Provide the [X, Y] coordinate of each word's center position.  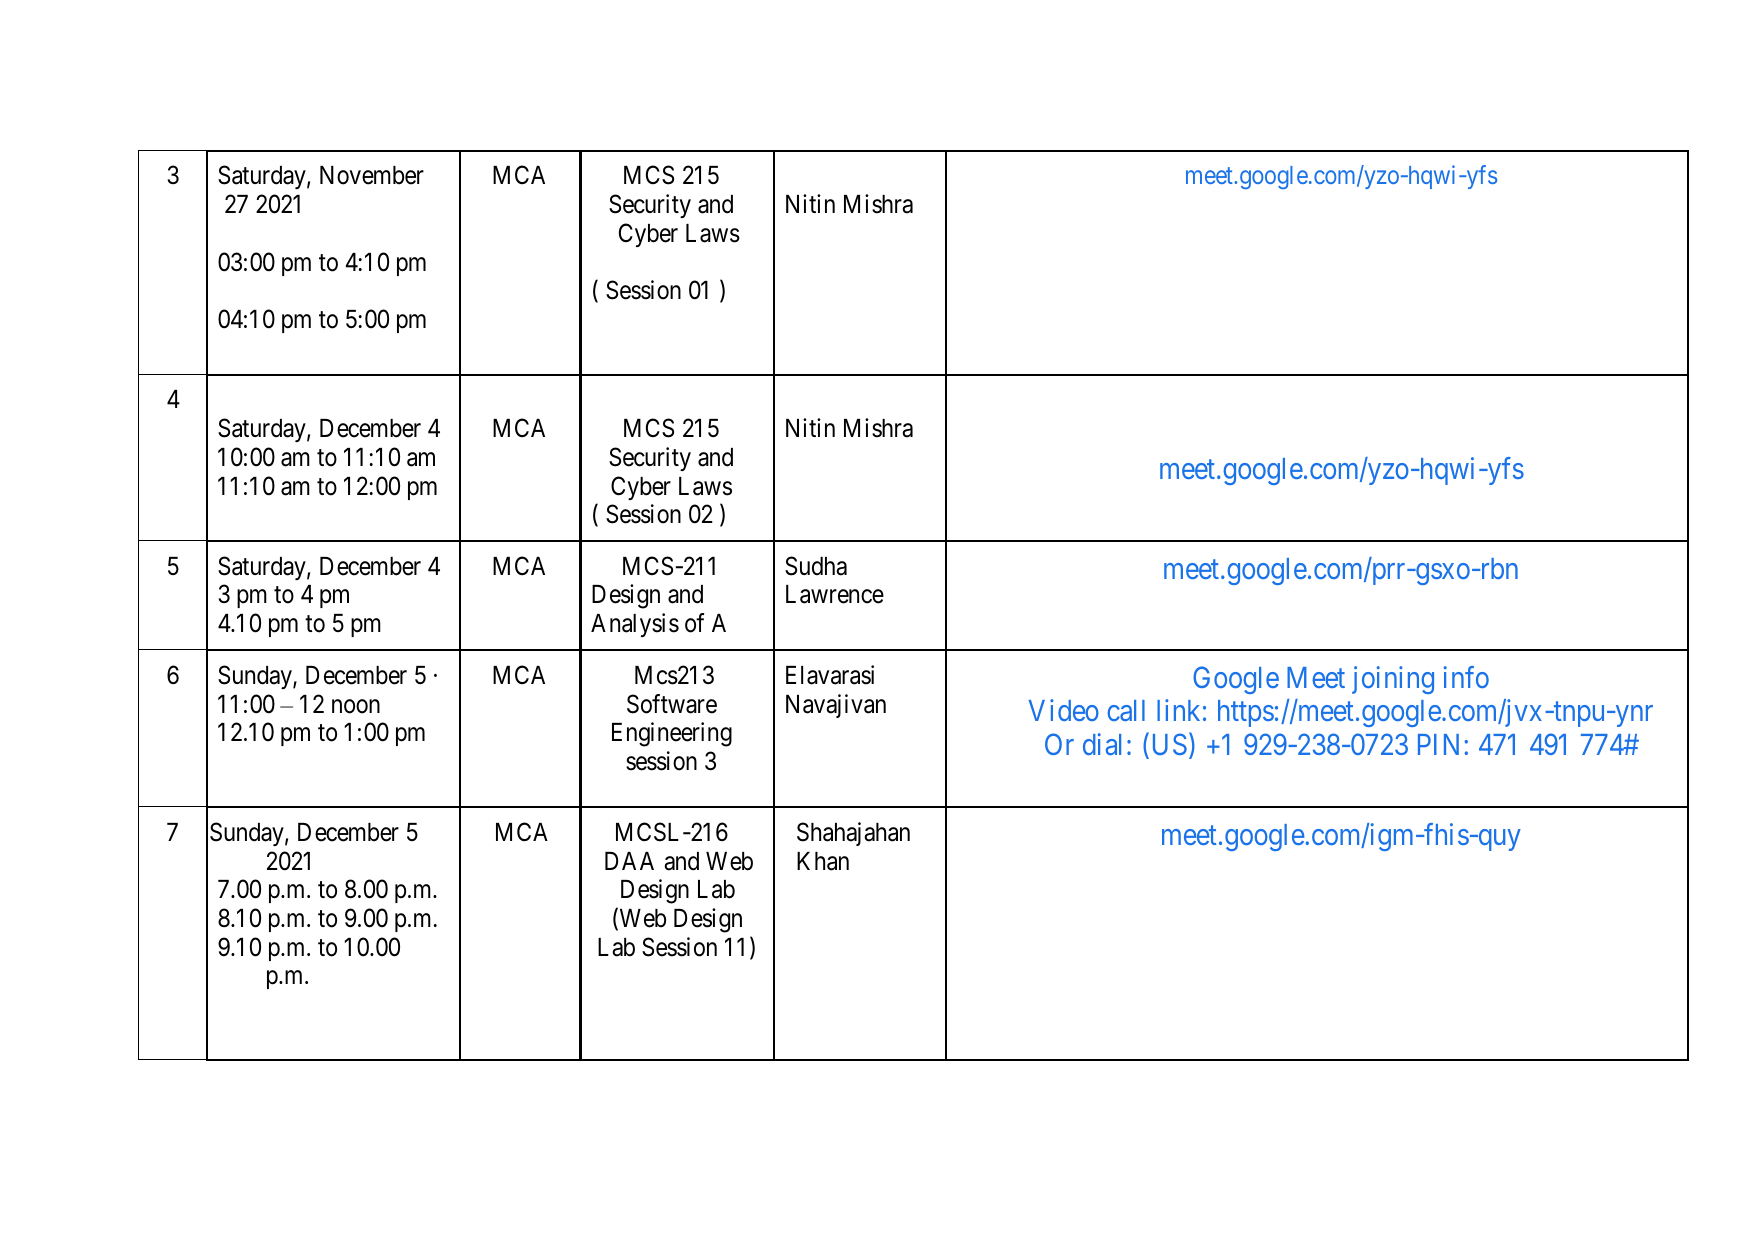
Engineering [672, 734]
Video [1064, 710]
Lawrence [835, 594]
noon [356, 706]
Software [672, 704]
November [372, 175]
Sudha [816, 566]
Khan [823, 861]
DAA [629, 861]
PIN [1438, 744]
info [1466, 677]
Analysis [635, 625]
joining [1393, 680]
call [1126, 710]
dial [1102, 744]
